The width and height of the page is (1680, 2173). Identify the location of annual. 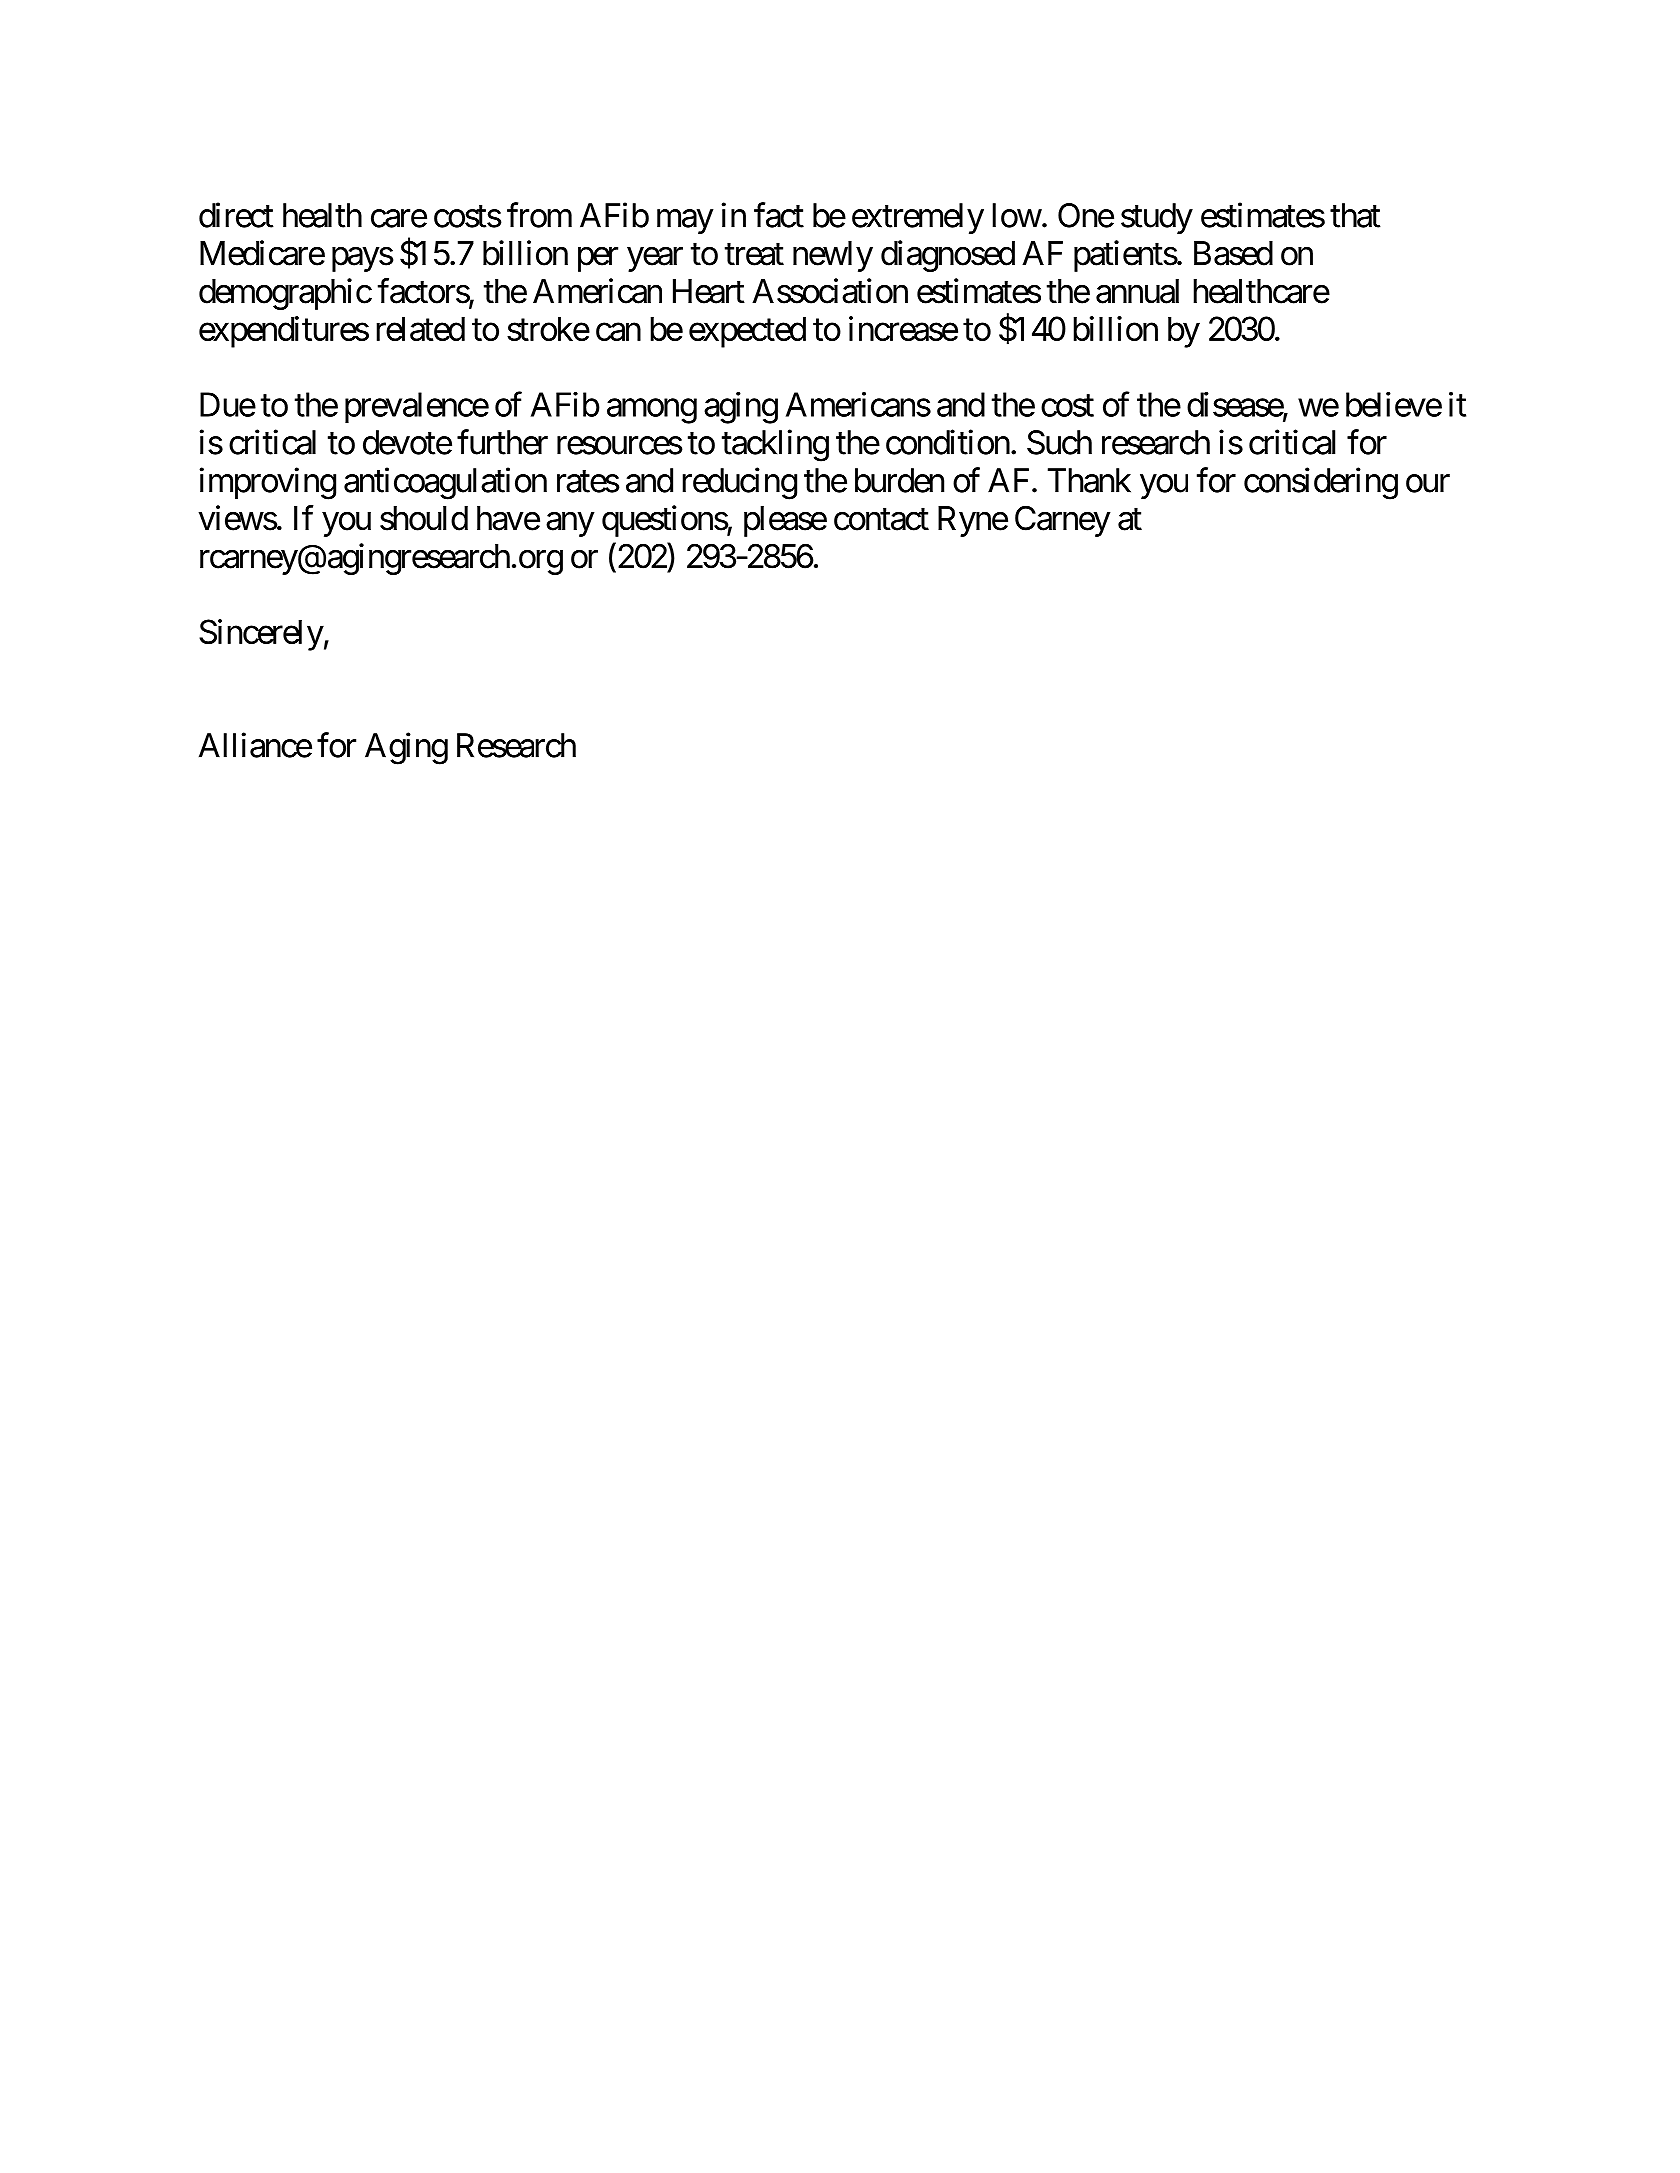
(1137, 291).
